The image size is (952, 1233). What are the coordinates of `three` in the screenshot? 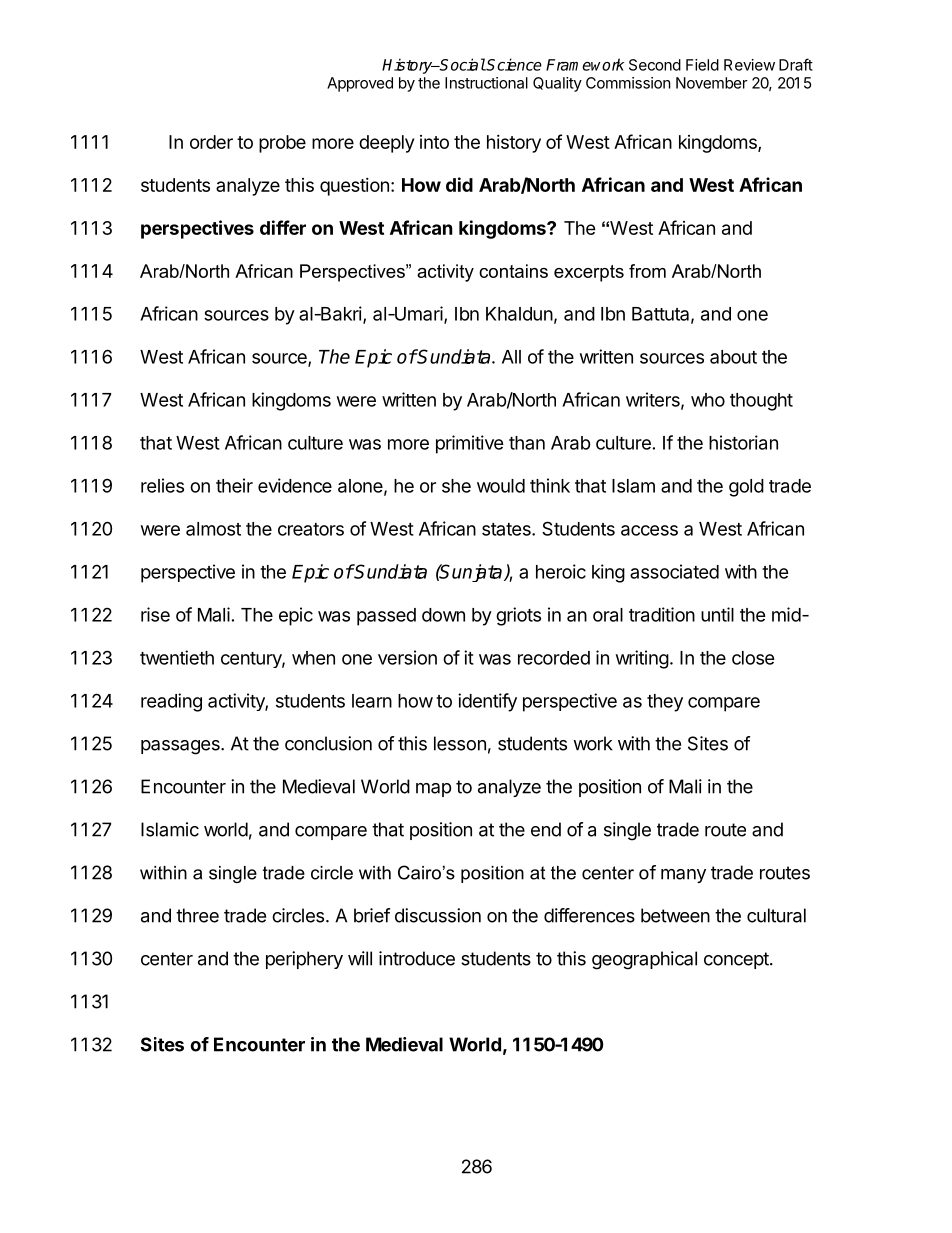 It's located at (197, 915).
